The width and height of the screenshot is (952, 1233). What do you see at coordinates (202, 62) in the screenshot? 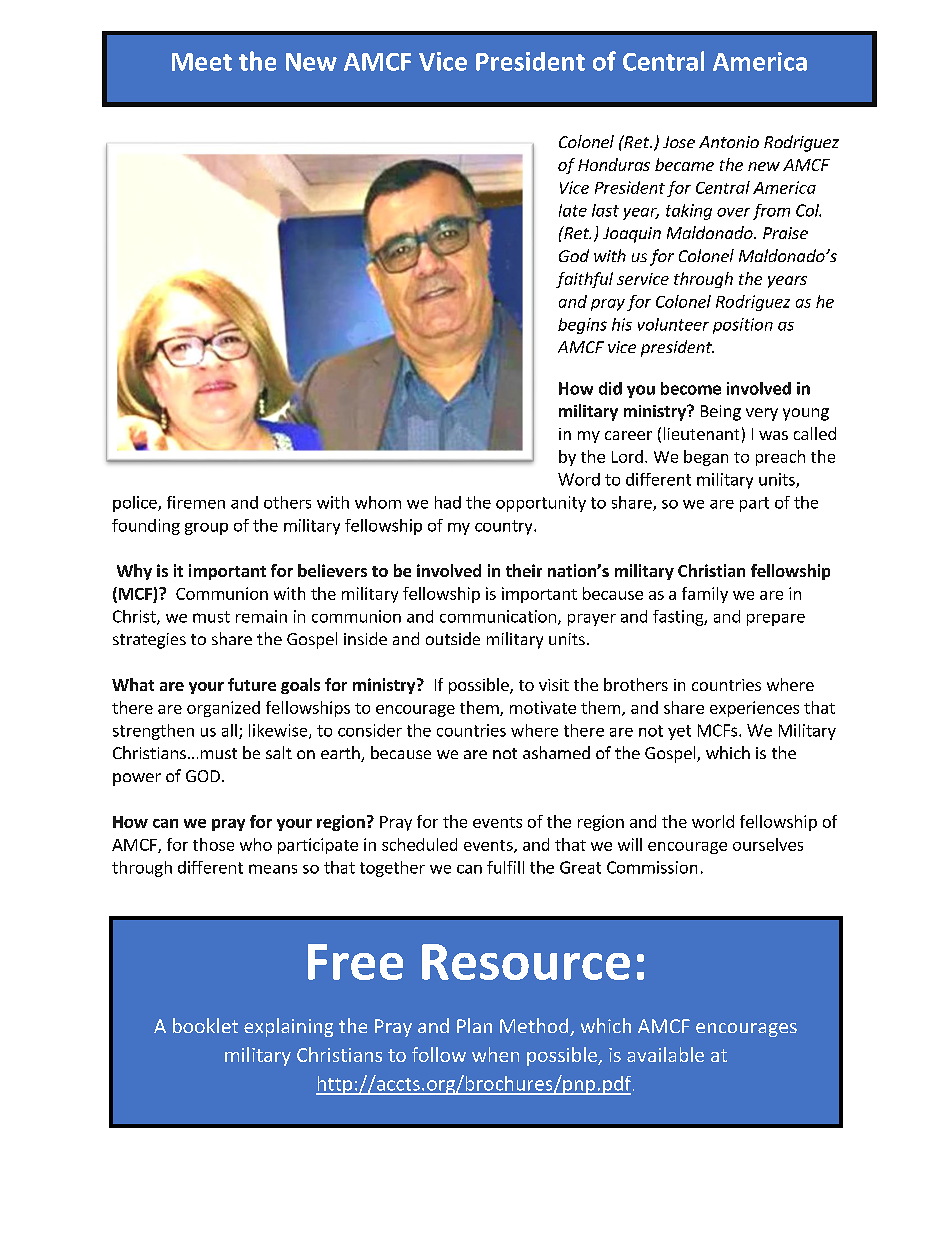
I see `Meet` at bounding box center [202, 62].
